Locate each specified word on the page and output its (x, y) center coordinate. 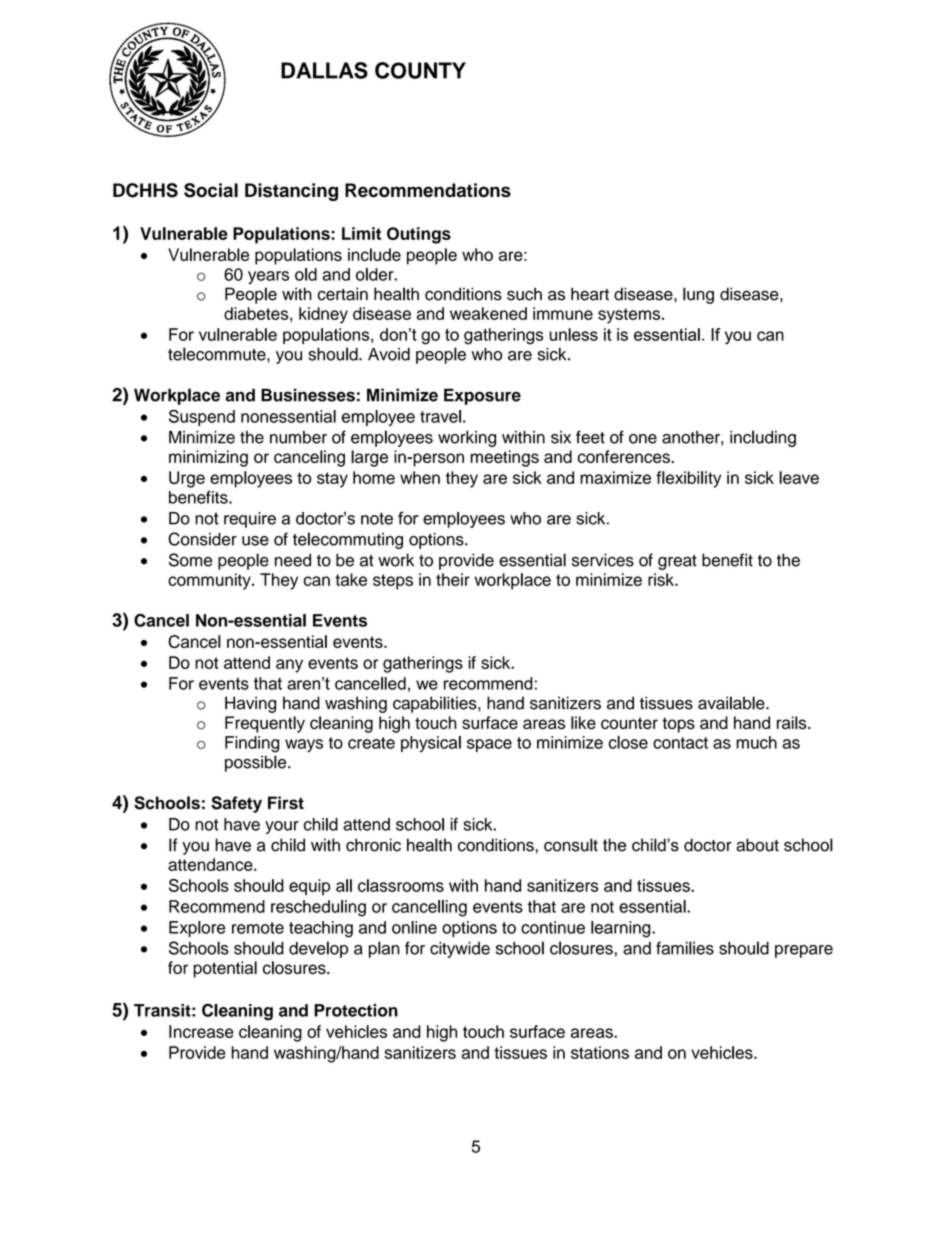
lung (698, 295)
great (677, 562)
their (453, 579)
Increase (201, 1031)
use (255, 541)
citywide (460, 950)
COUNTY (420, 70)
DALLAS (324, 70)
